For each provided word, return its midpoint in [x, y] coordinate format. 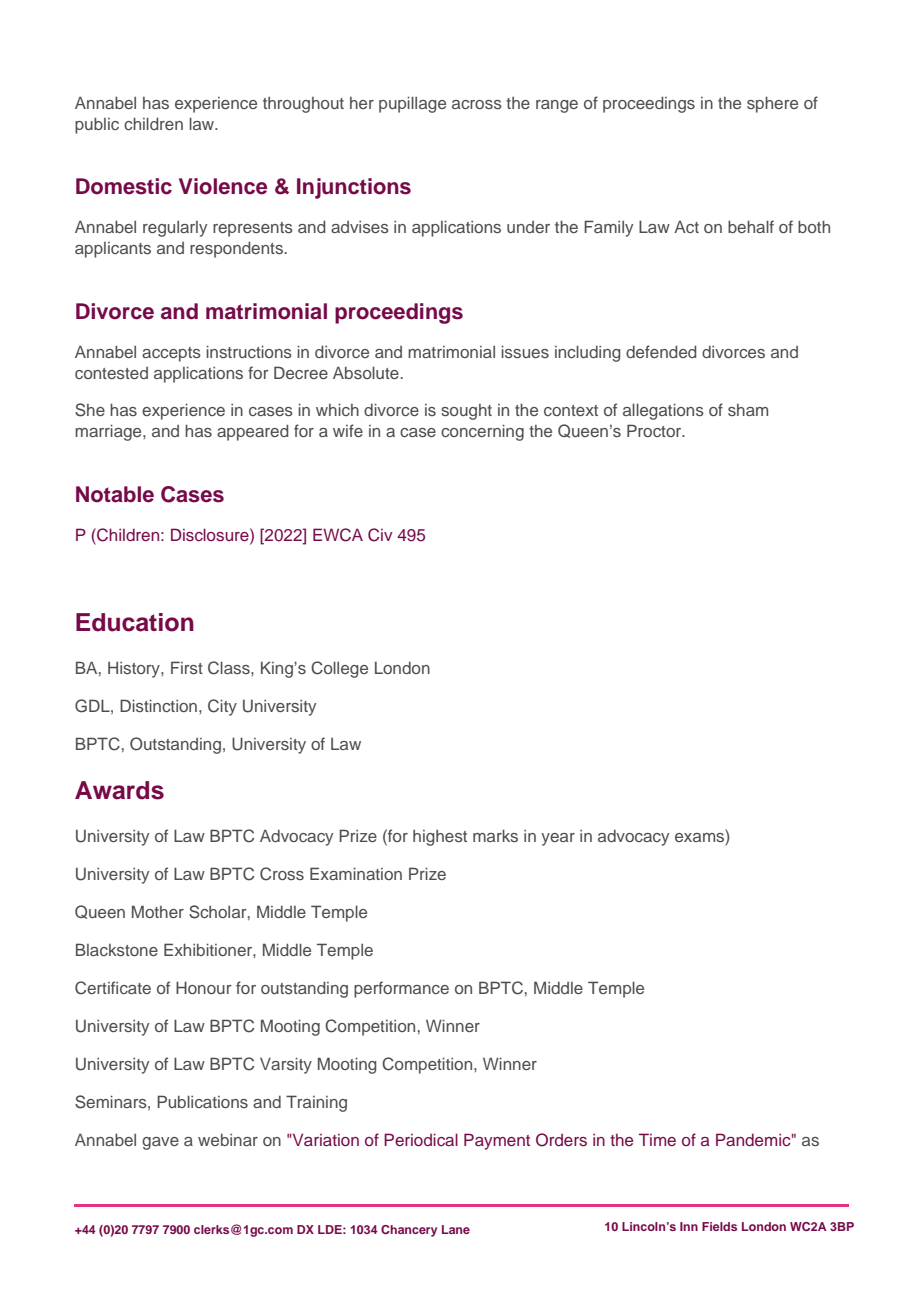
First [187, 667]
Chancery [409, 1231]
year [558, 839]
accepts [171, 354]
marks [495, 835]
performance [401, 989]
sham [748, 410]
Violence [223, 186]
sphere [772, 104]
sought [466, 412]
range [557, 106]
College [339, 669]
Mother [158, 911]
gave [160, 1143]
